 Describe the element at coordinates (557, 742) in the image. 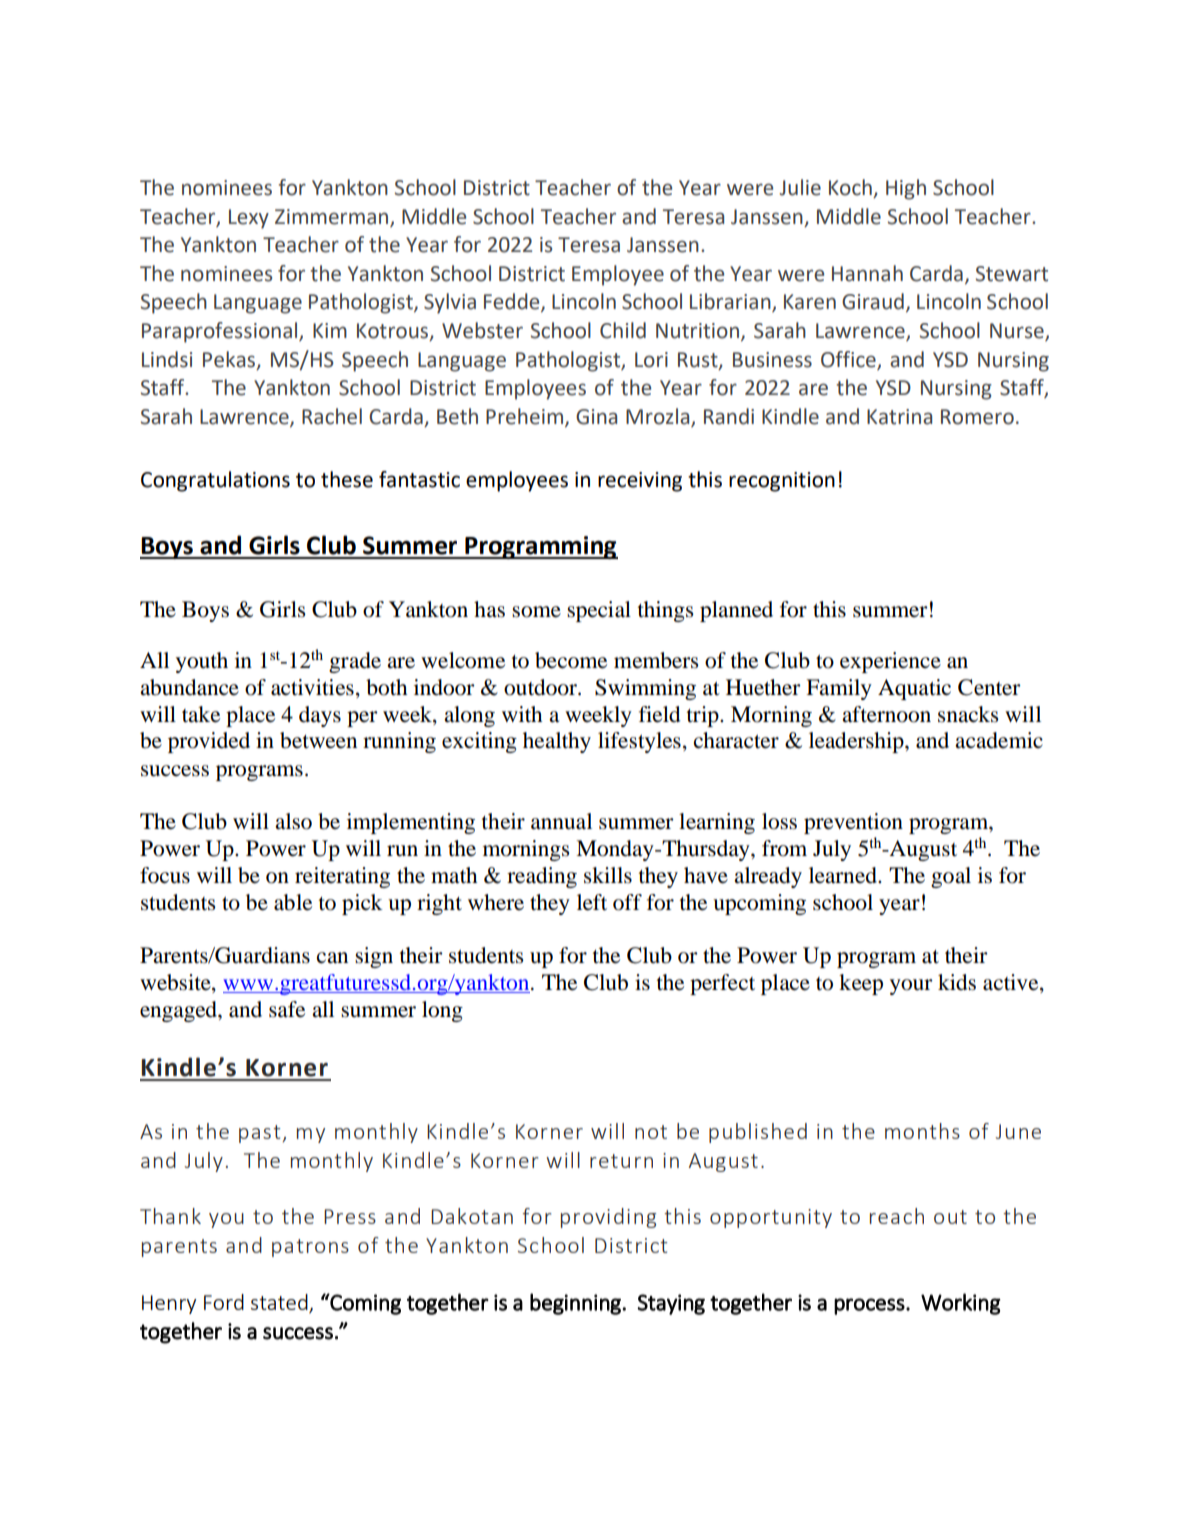

I see `healthy` at that location.
